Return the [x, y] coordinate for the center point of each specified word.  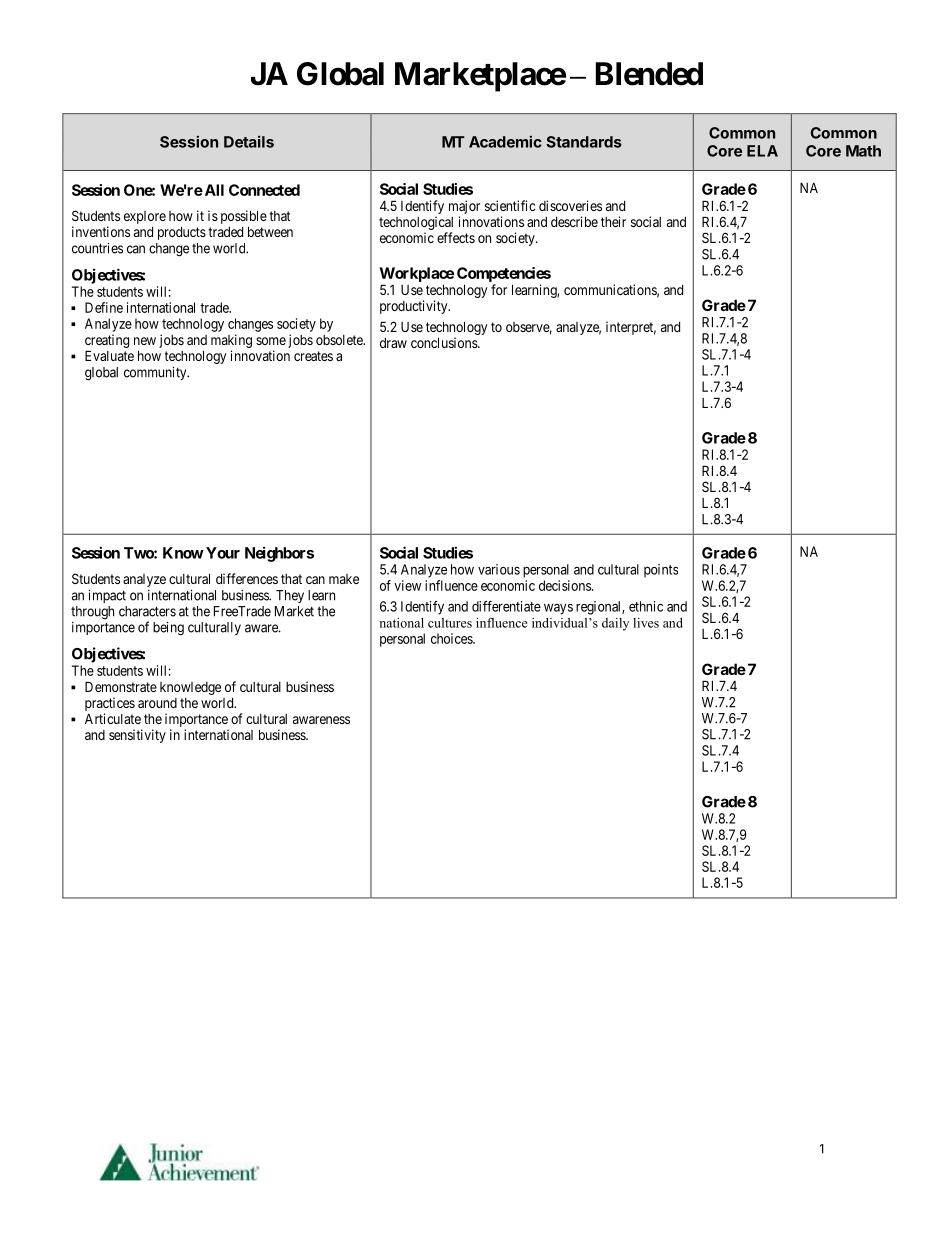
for [499, 289]
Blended [649, 74]
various [499, 569]
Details [249, 141]
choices [452, 638]
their [613, 221]
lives [646, 623]
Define [104, 307]
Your [223, 553]
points [661, 571]
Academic [505, 141]
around [157, 703]
